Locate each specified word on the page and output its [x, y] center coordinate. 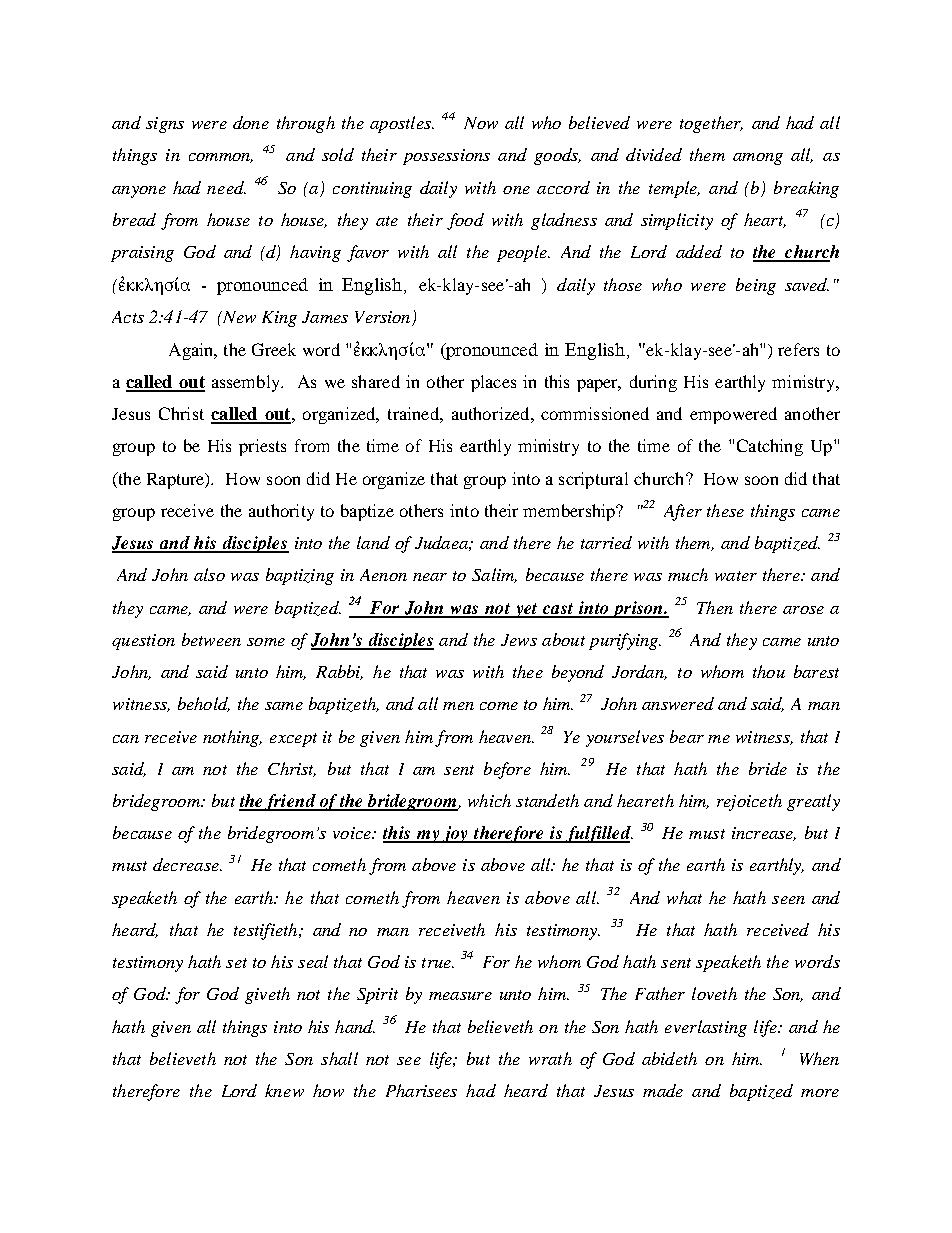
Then [715, 607]
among [758, 159]
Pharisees [421, 1090]
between [211, 639]
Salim [494, 575]
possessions [446, 157]
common [221, 158]
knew [284, 1090]
